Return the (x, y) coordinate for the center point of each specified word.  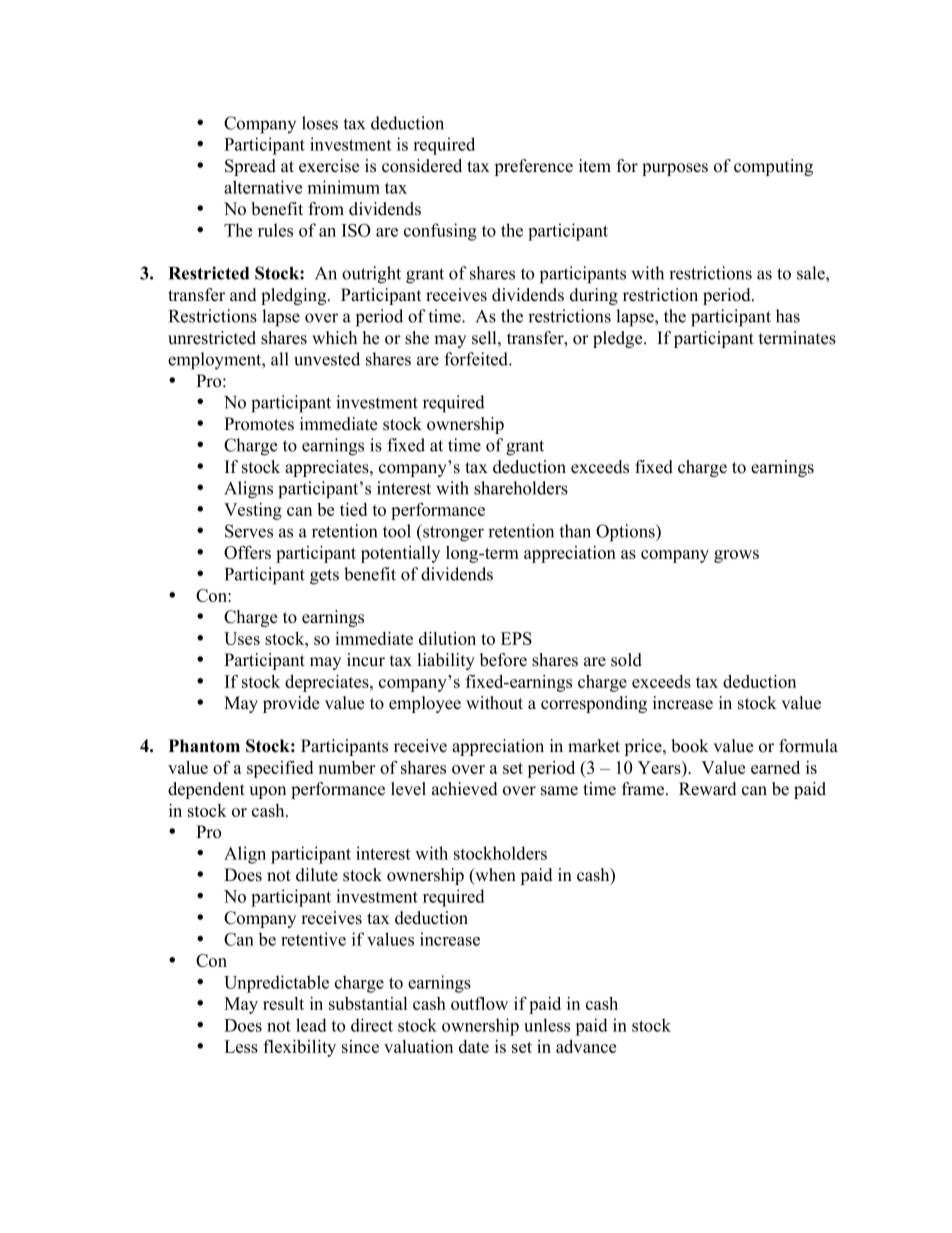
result (283, 1003)
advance (586, 1046)
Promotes (259, 424)
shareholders (521, 488)
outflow (479, 1003)
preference (533, 167)
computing (773, 167)
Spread (250, 167)
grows (736, 556)
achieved (465, 789)
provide (291, 704)
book (690, 746)
